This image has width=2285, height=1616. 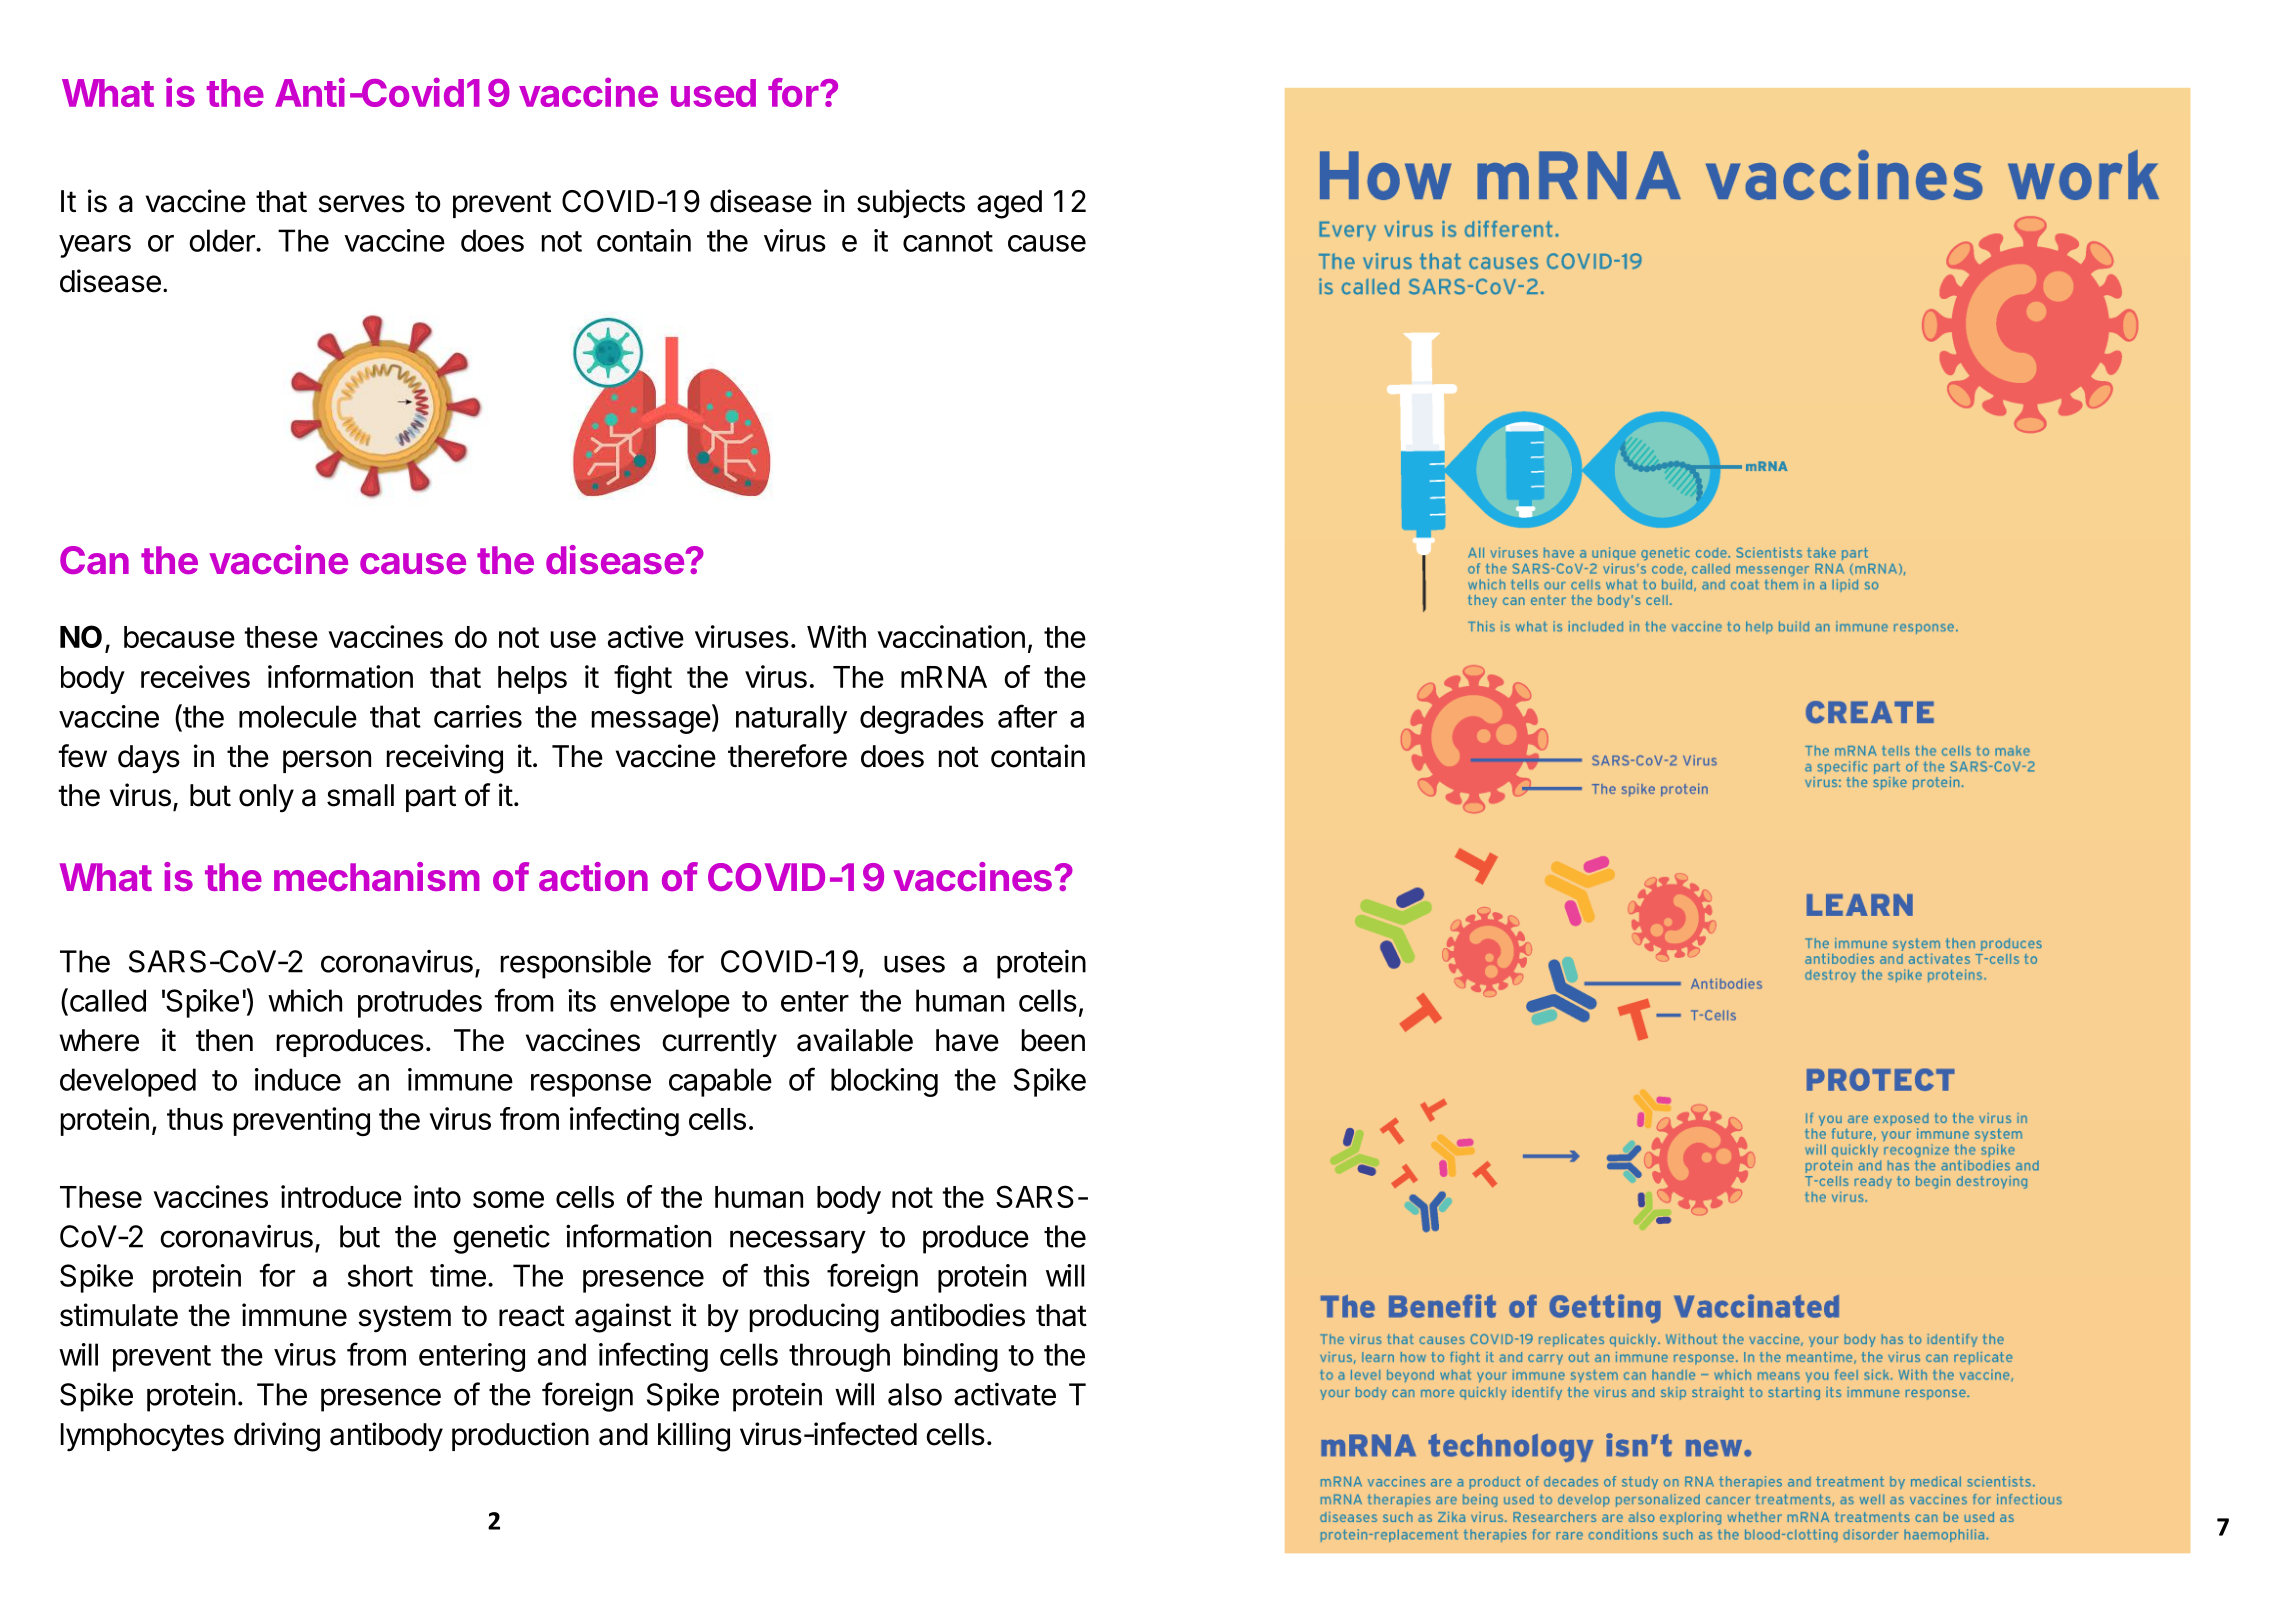 What do you see at coordinates (195, 1119) in the image?
I see `thus` at bounding box center [195, 1119].
